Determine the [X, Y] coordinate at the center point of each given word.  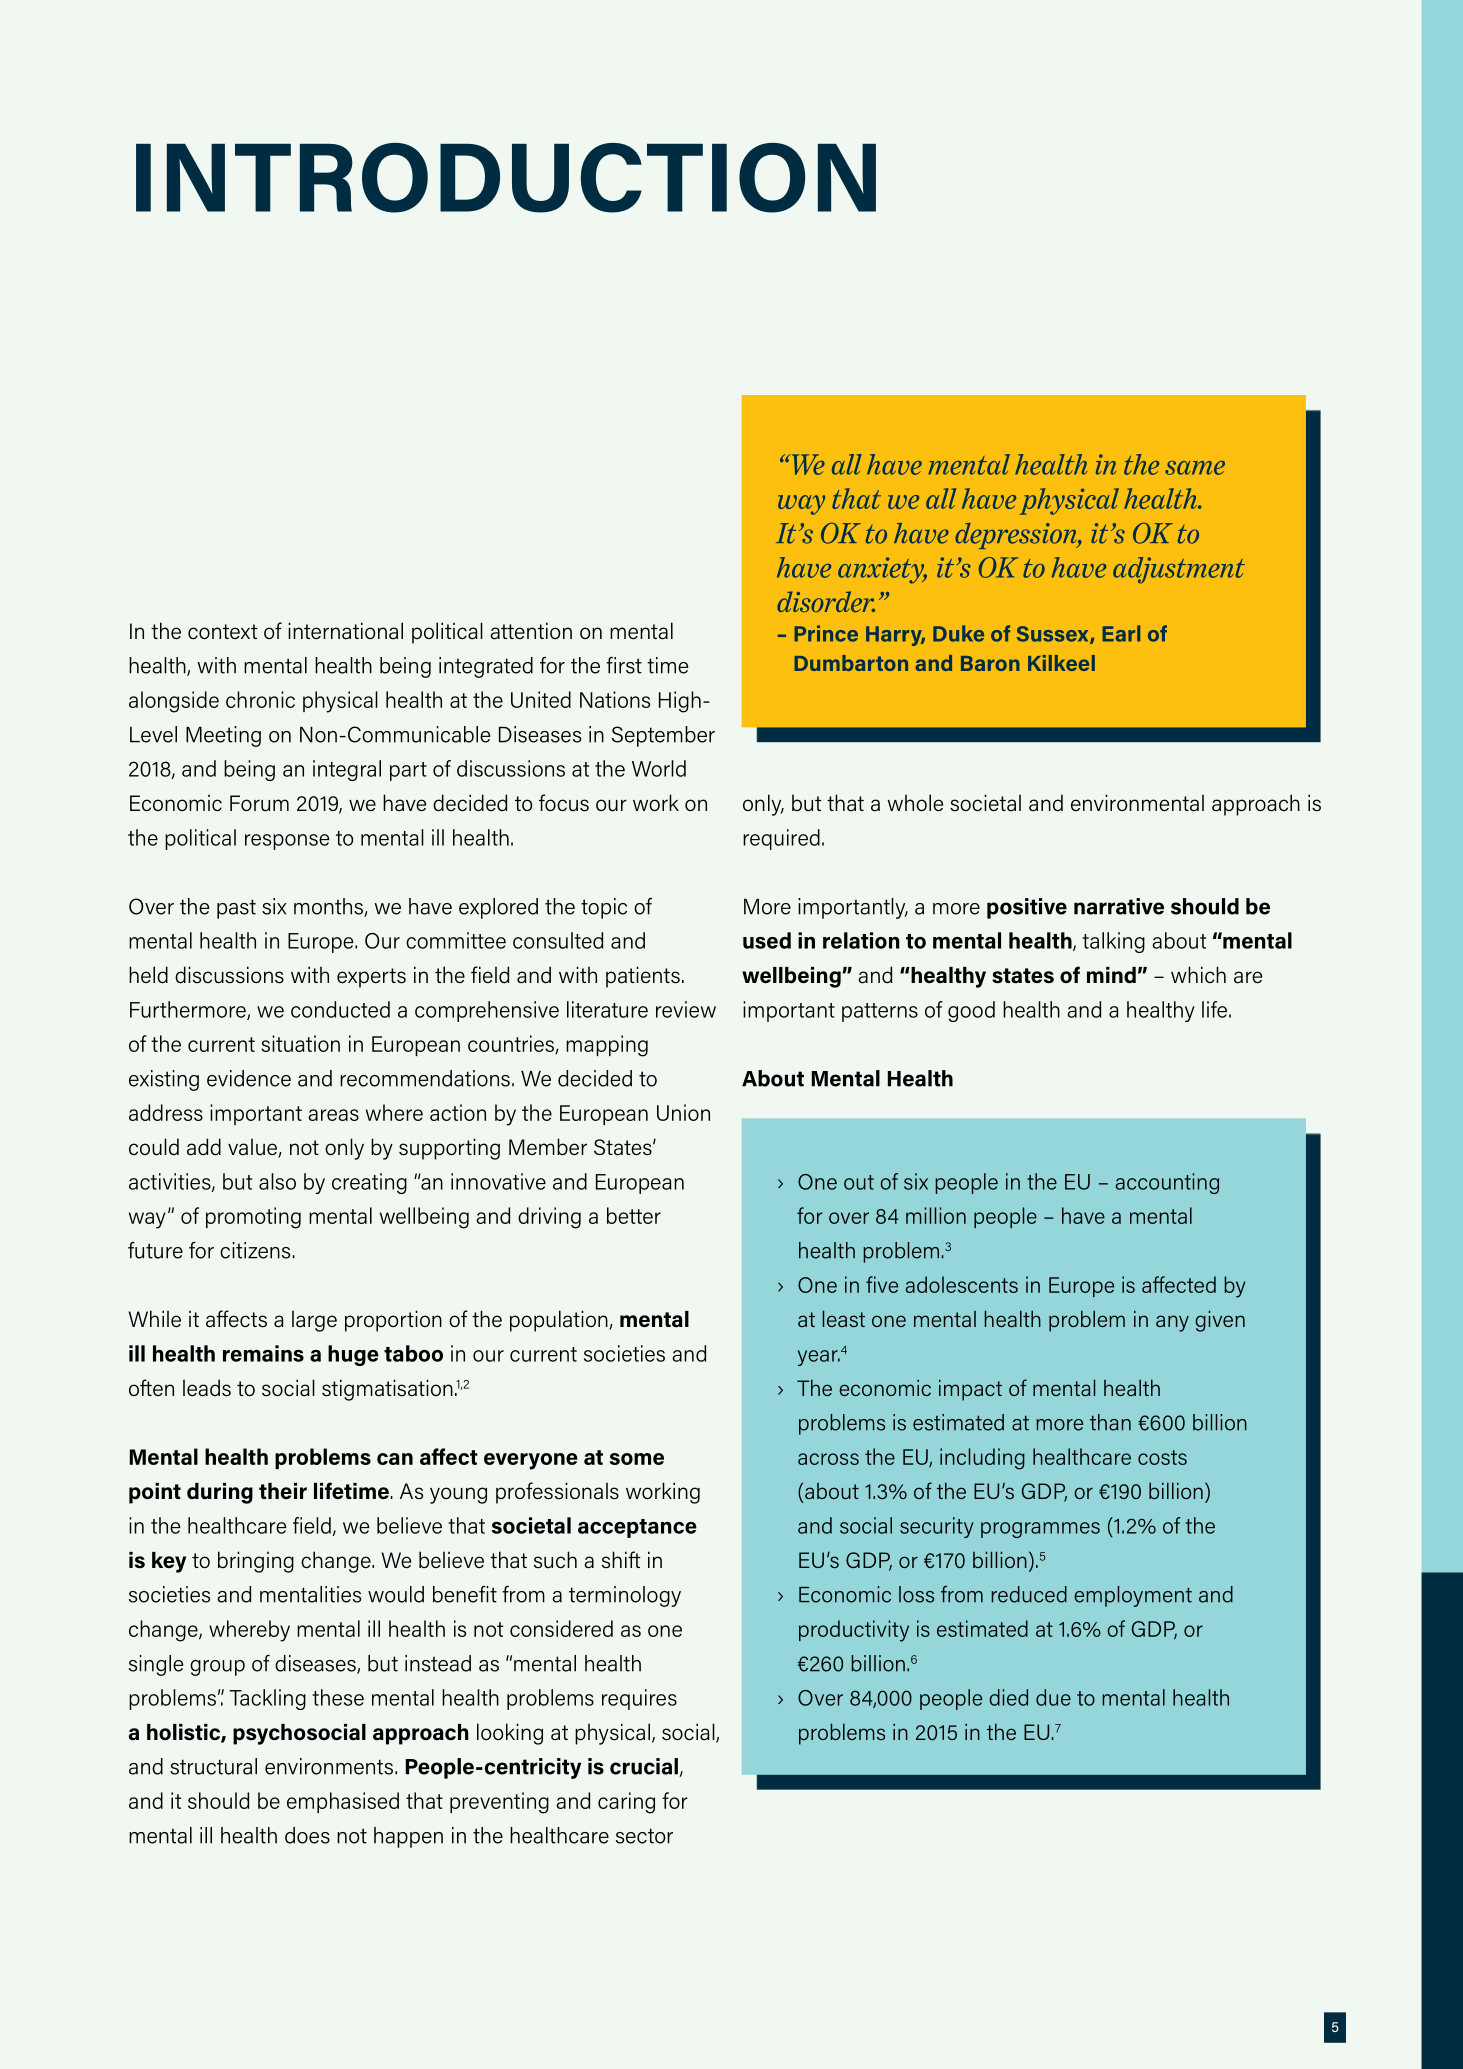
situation [300, 1043]
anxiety [882, 570]
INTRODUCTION [506, 178]
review [686, 1009]
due [1053, 1697]
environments [329, 1766]
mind [1111, 975]
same [1195, 468]
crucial [645, 1767]
